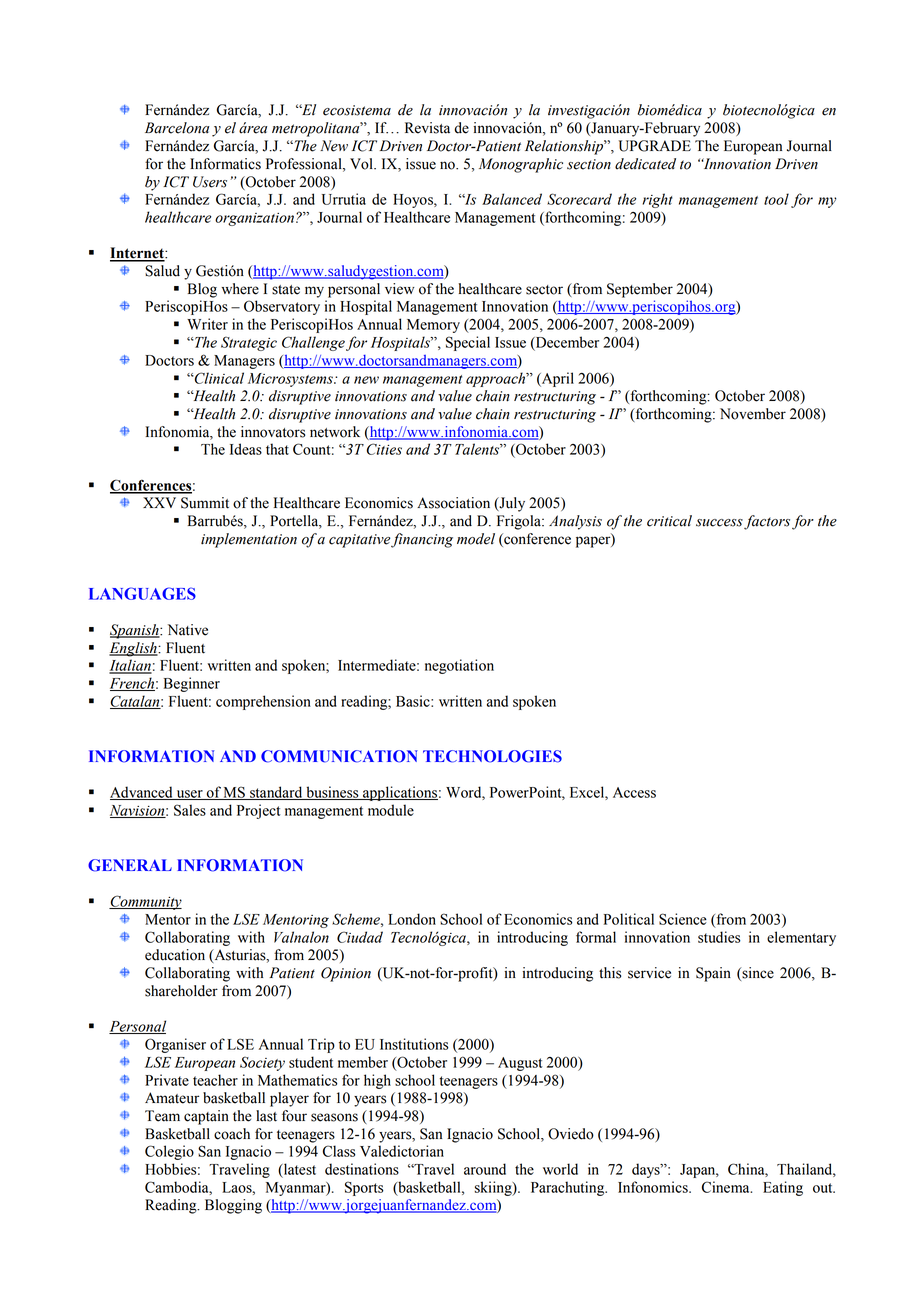 The width and height of the screenshot is (924, 1308). What do you see at coordinates (485, 1169) in the screenshot?
I see `around` at bounding box center [485, 1169].
